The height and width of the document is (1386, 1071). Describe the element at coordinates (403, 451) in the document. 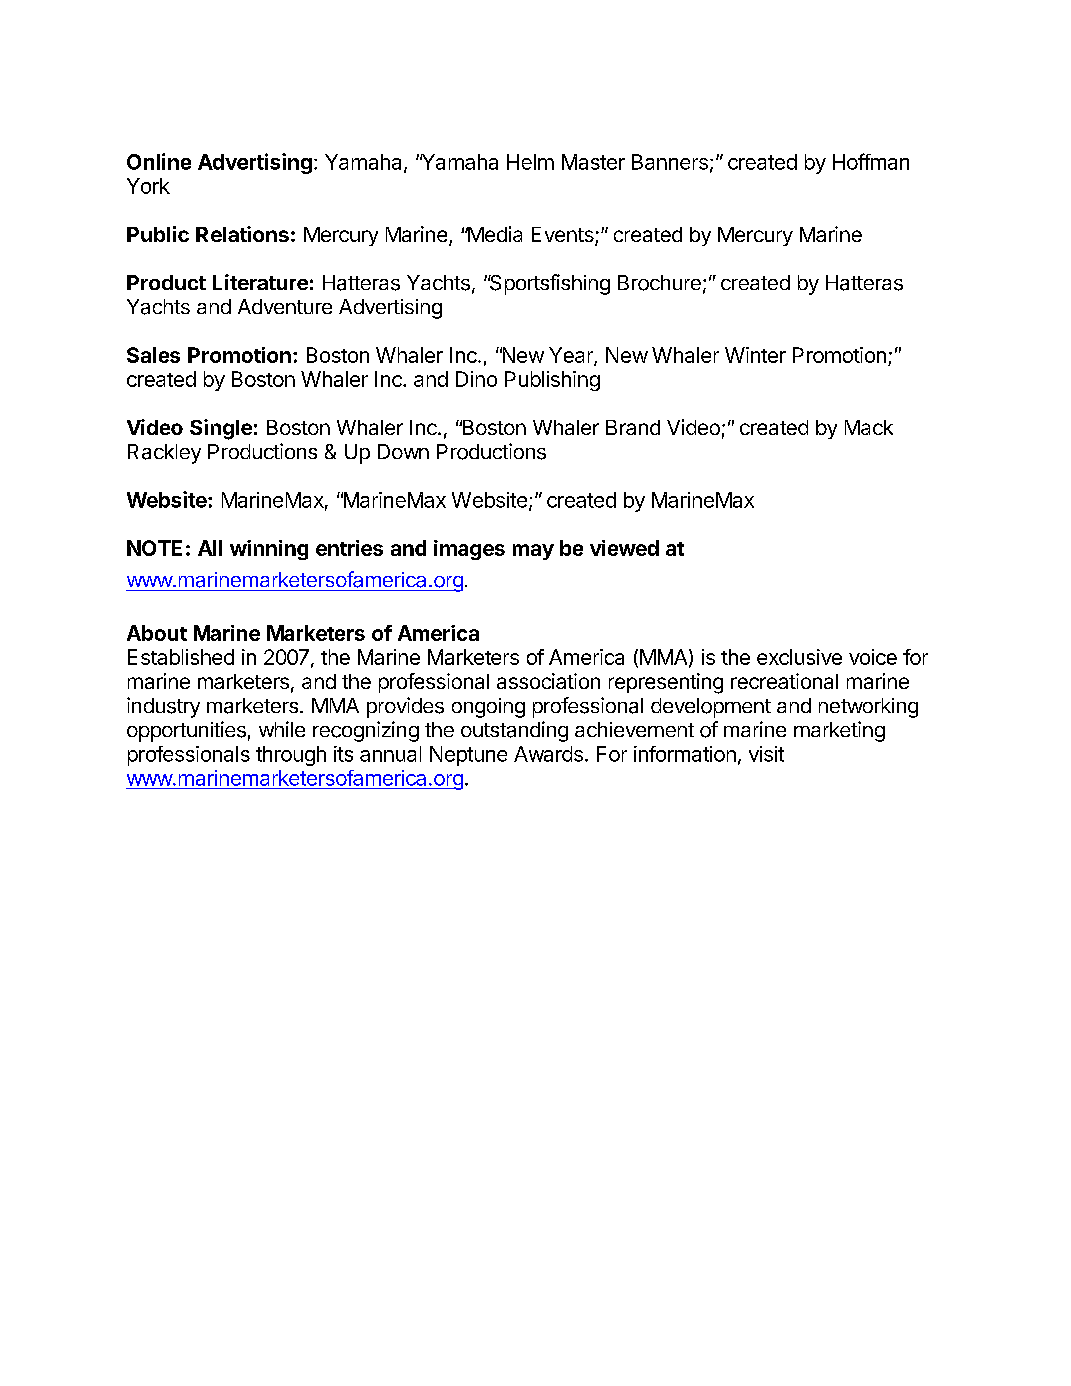

I see `Down` at that location.
